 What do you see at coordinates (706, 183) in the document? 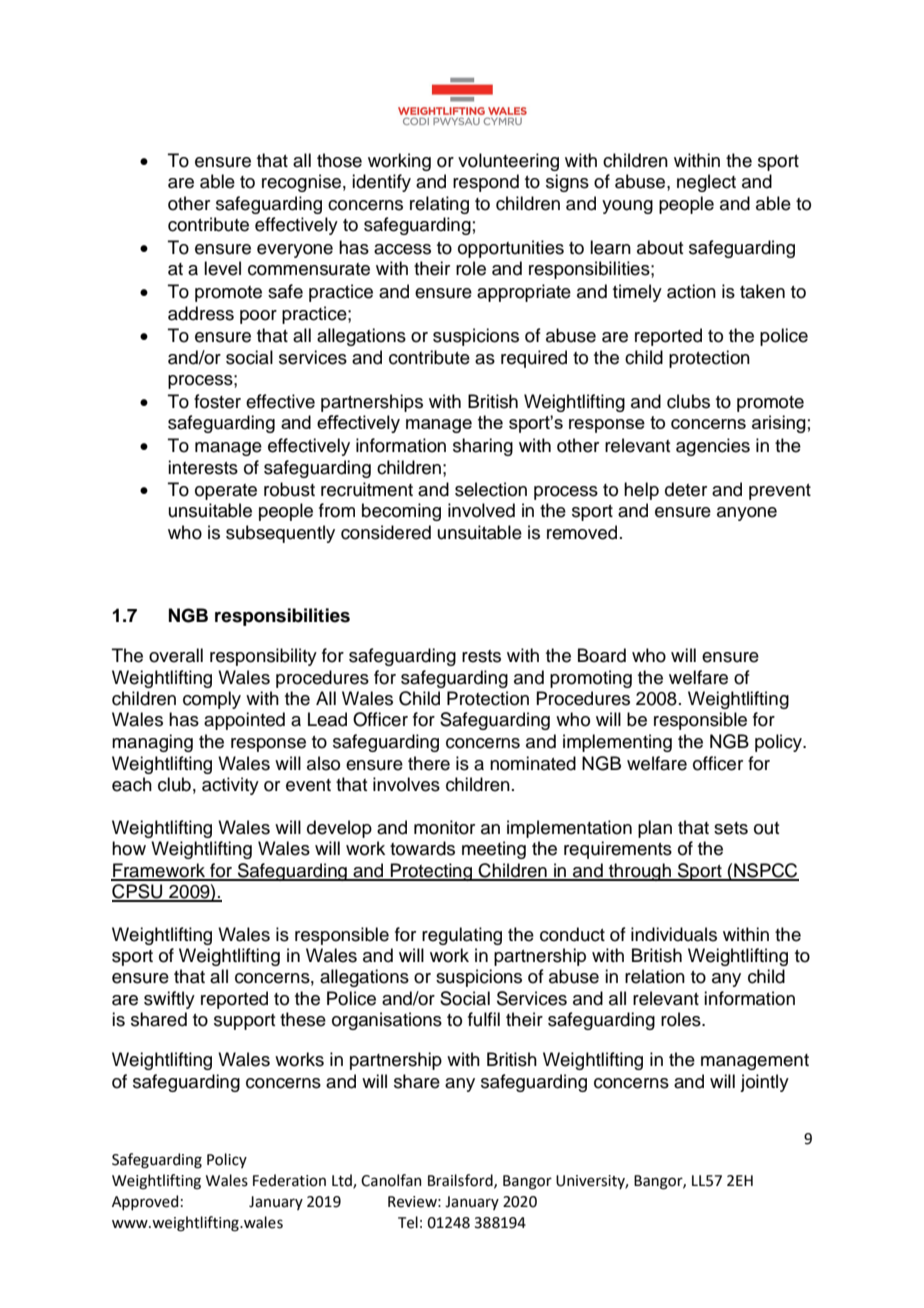
I see `neglect` at bounding box center [706, 183].
